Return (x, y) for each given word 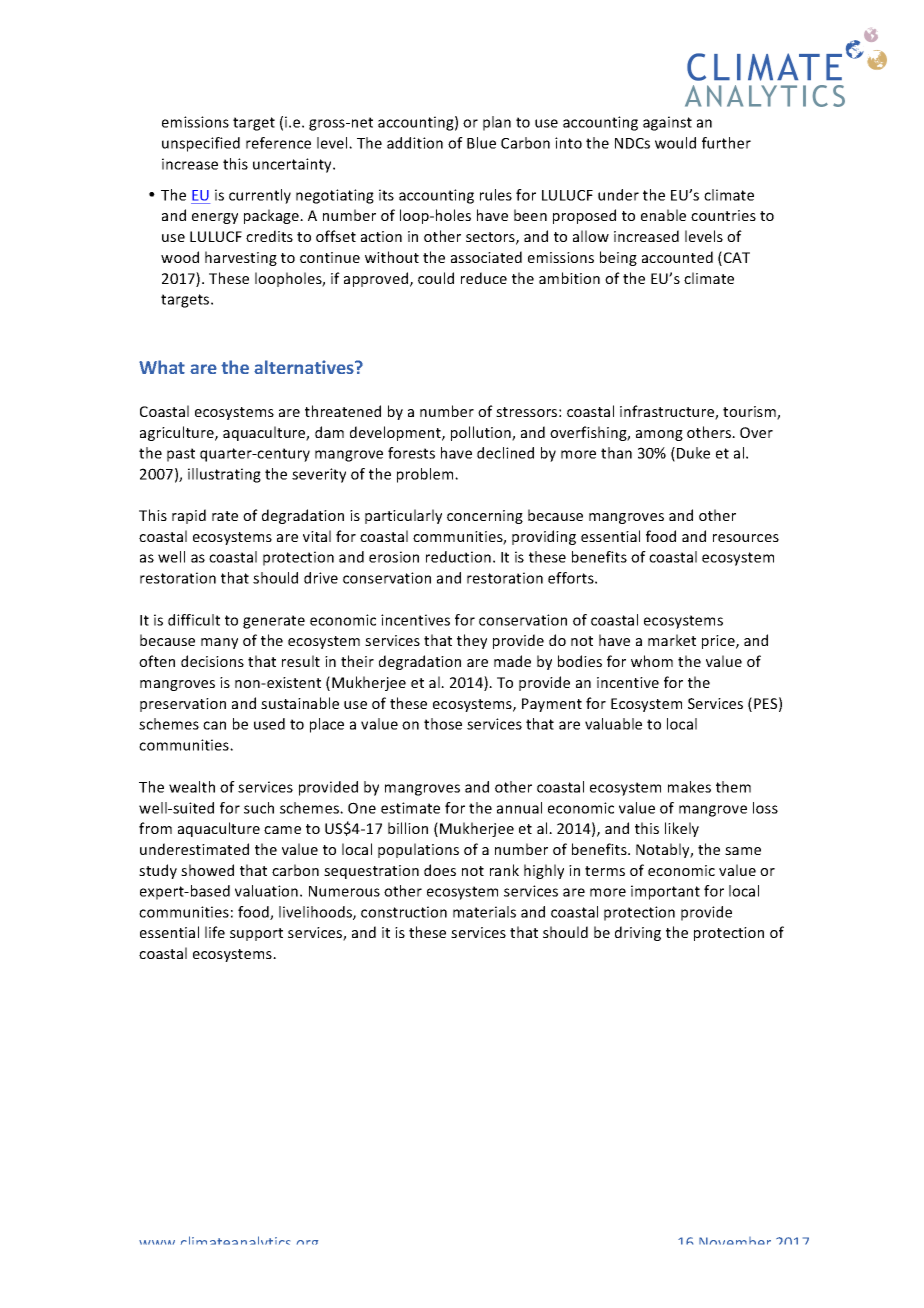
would (675, 143)
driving (638, 933)
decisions (212, 661)
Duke (693, 453)
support (256, 934)
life (215, 932)
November (735, 1241)
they (472, 641)
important (665, 892)
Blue (481, 143)
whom (652, 661)
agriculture (178, 433)
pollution (482, 433)
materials (484, 912)
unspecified (201, 144)
